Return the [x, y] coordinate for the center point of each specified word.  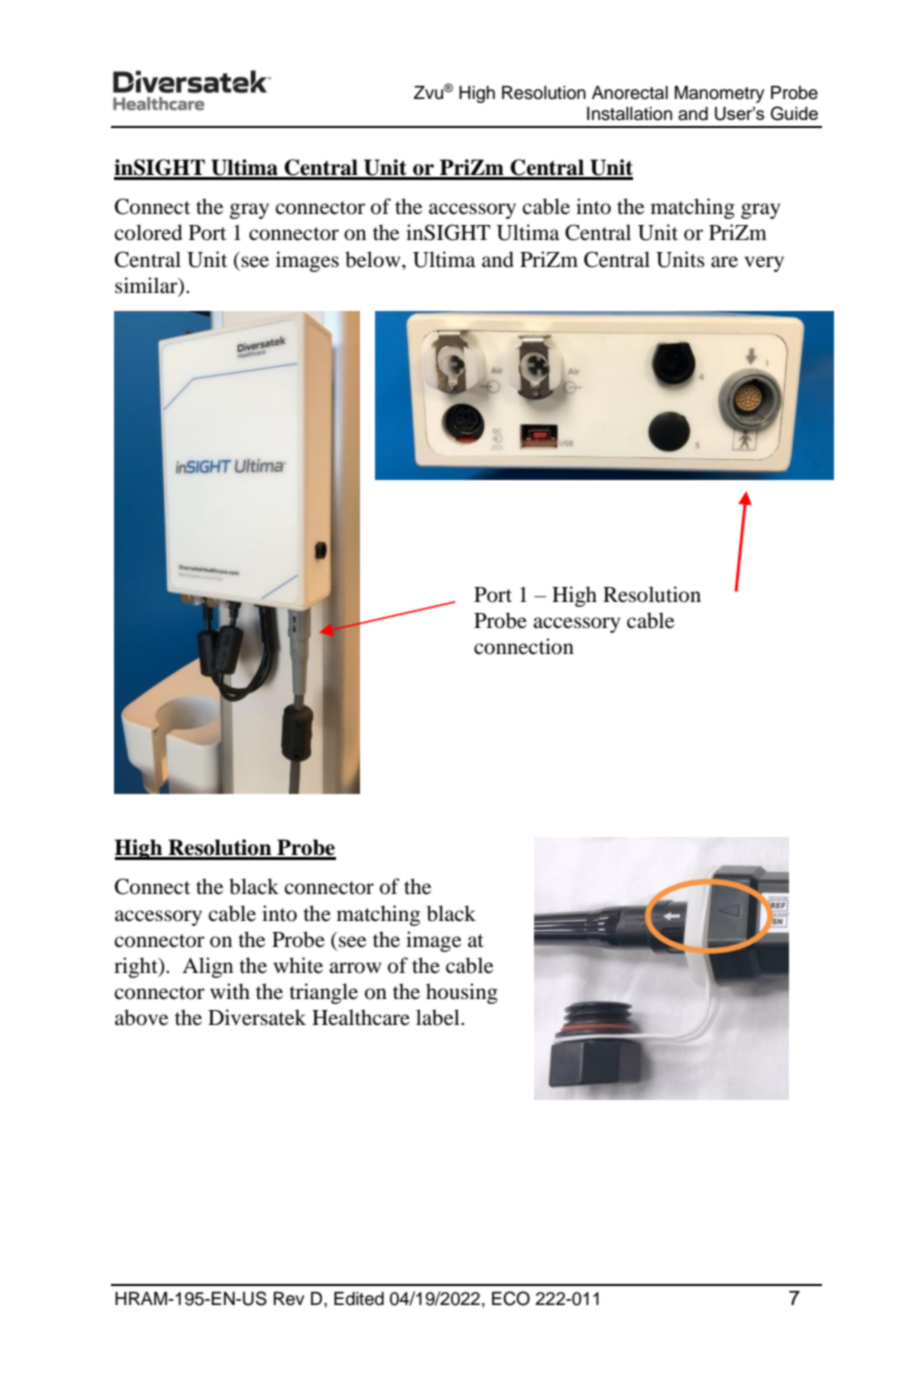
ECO [511, 1298]
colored [148, 232]
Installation [629, 114]
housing [462, 993]
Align [207, 967]
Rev [289, 1299]
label [439, 1017]
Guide [794, 113]
